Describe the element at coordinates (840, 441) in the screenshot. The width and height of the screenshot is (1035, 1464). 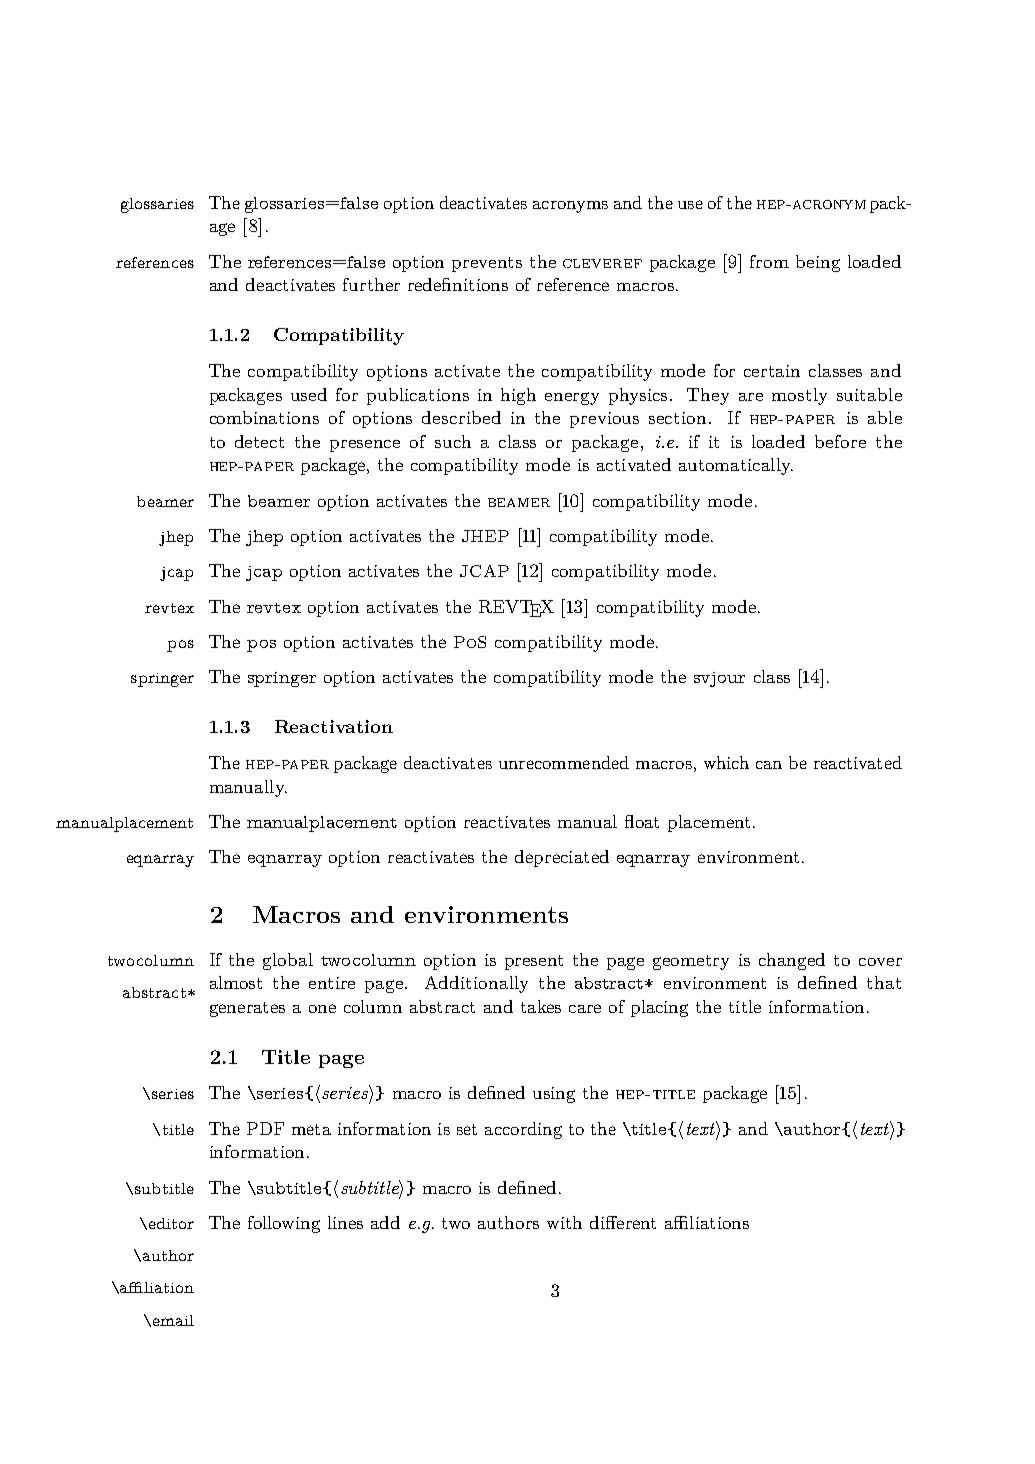
I see `before` at that location.
